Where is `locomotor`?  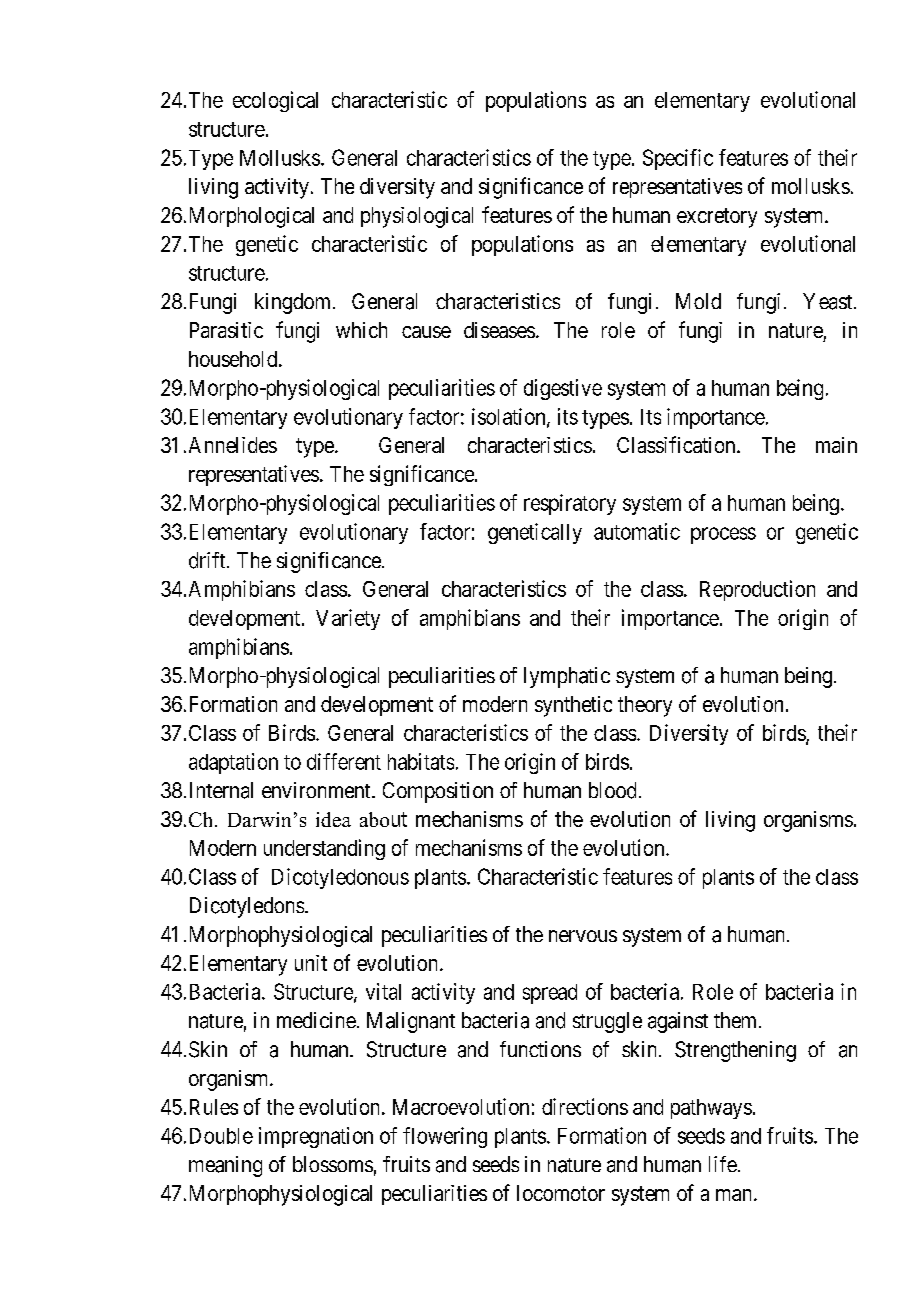 locomotor is located at coordinates (561, 1193).
